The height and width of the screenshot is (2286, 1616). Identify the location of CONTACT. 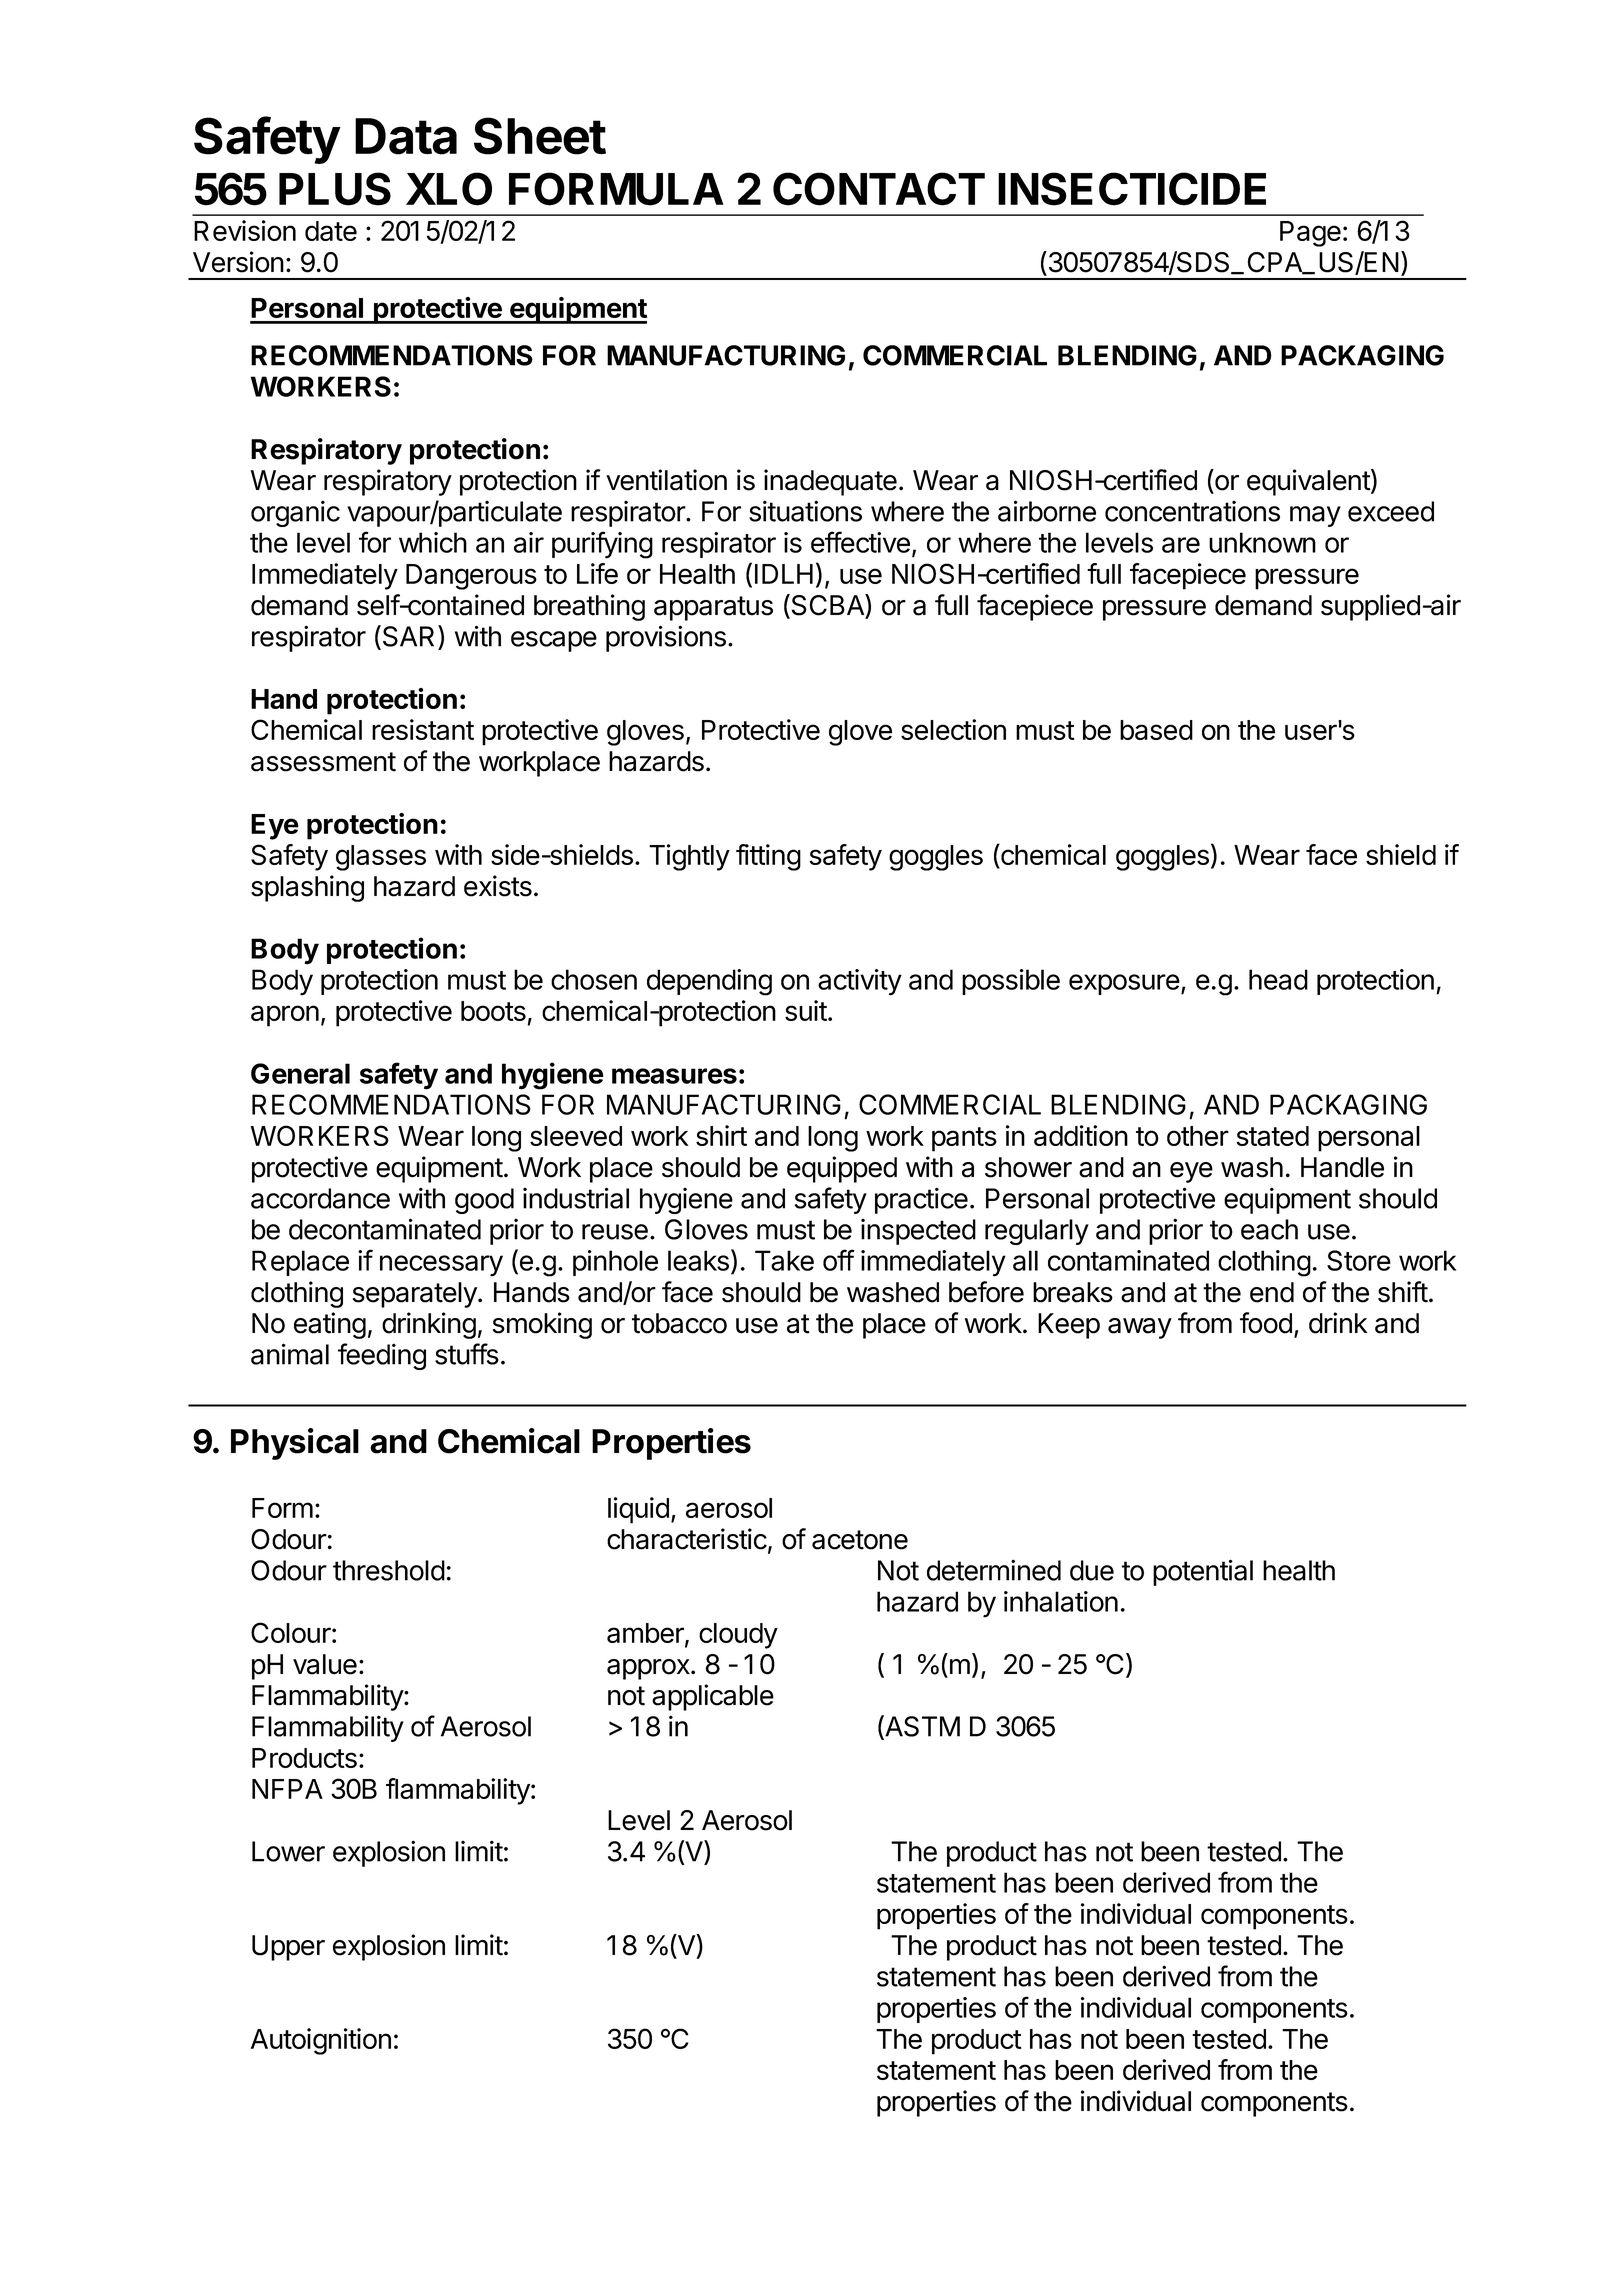
(879, 189).
